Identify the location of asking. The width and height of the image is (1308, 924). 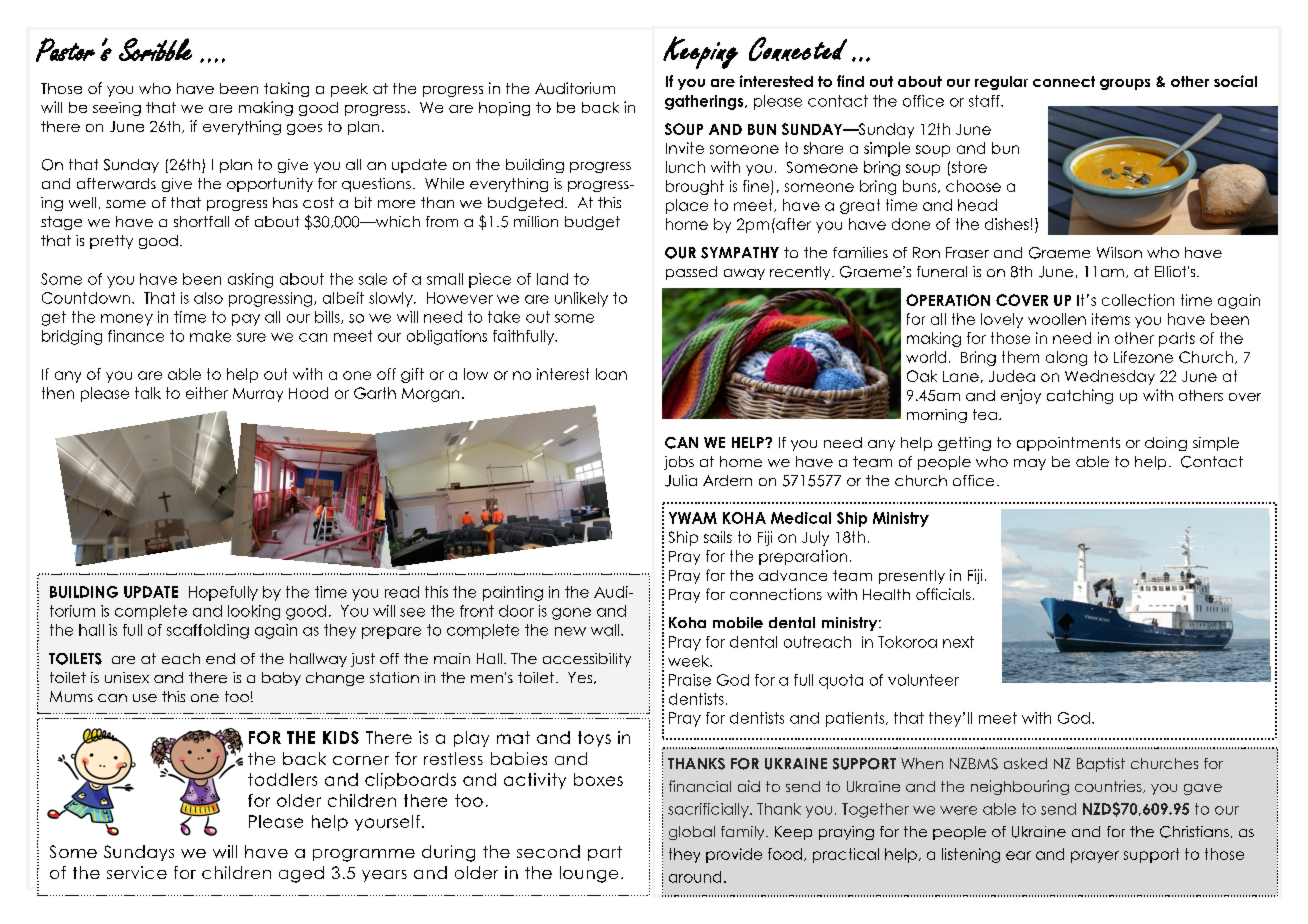
(250, 280).
